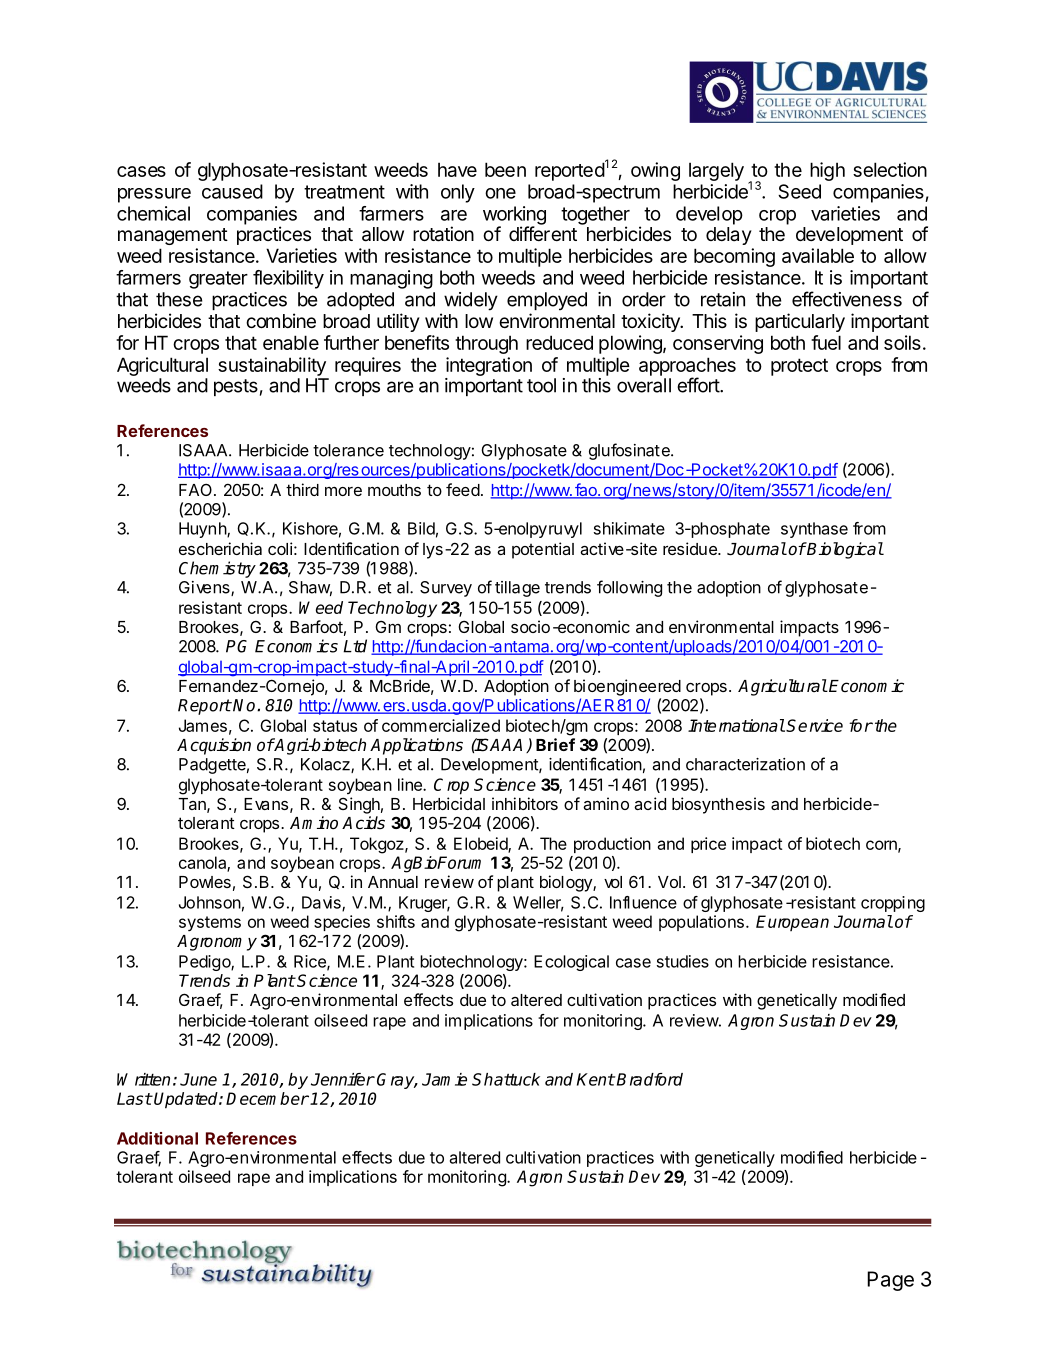 The image size is (1044, 1352). Describe the element at coordinates (514, 216) in the screenshot. I see `working` at that location.
